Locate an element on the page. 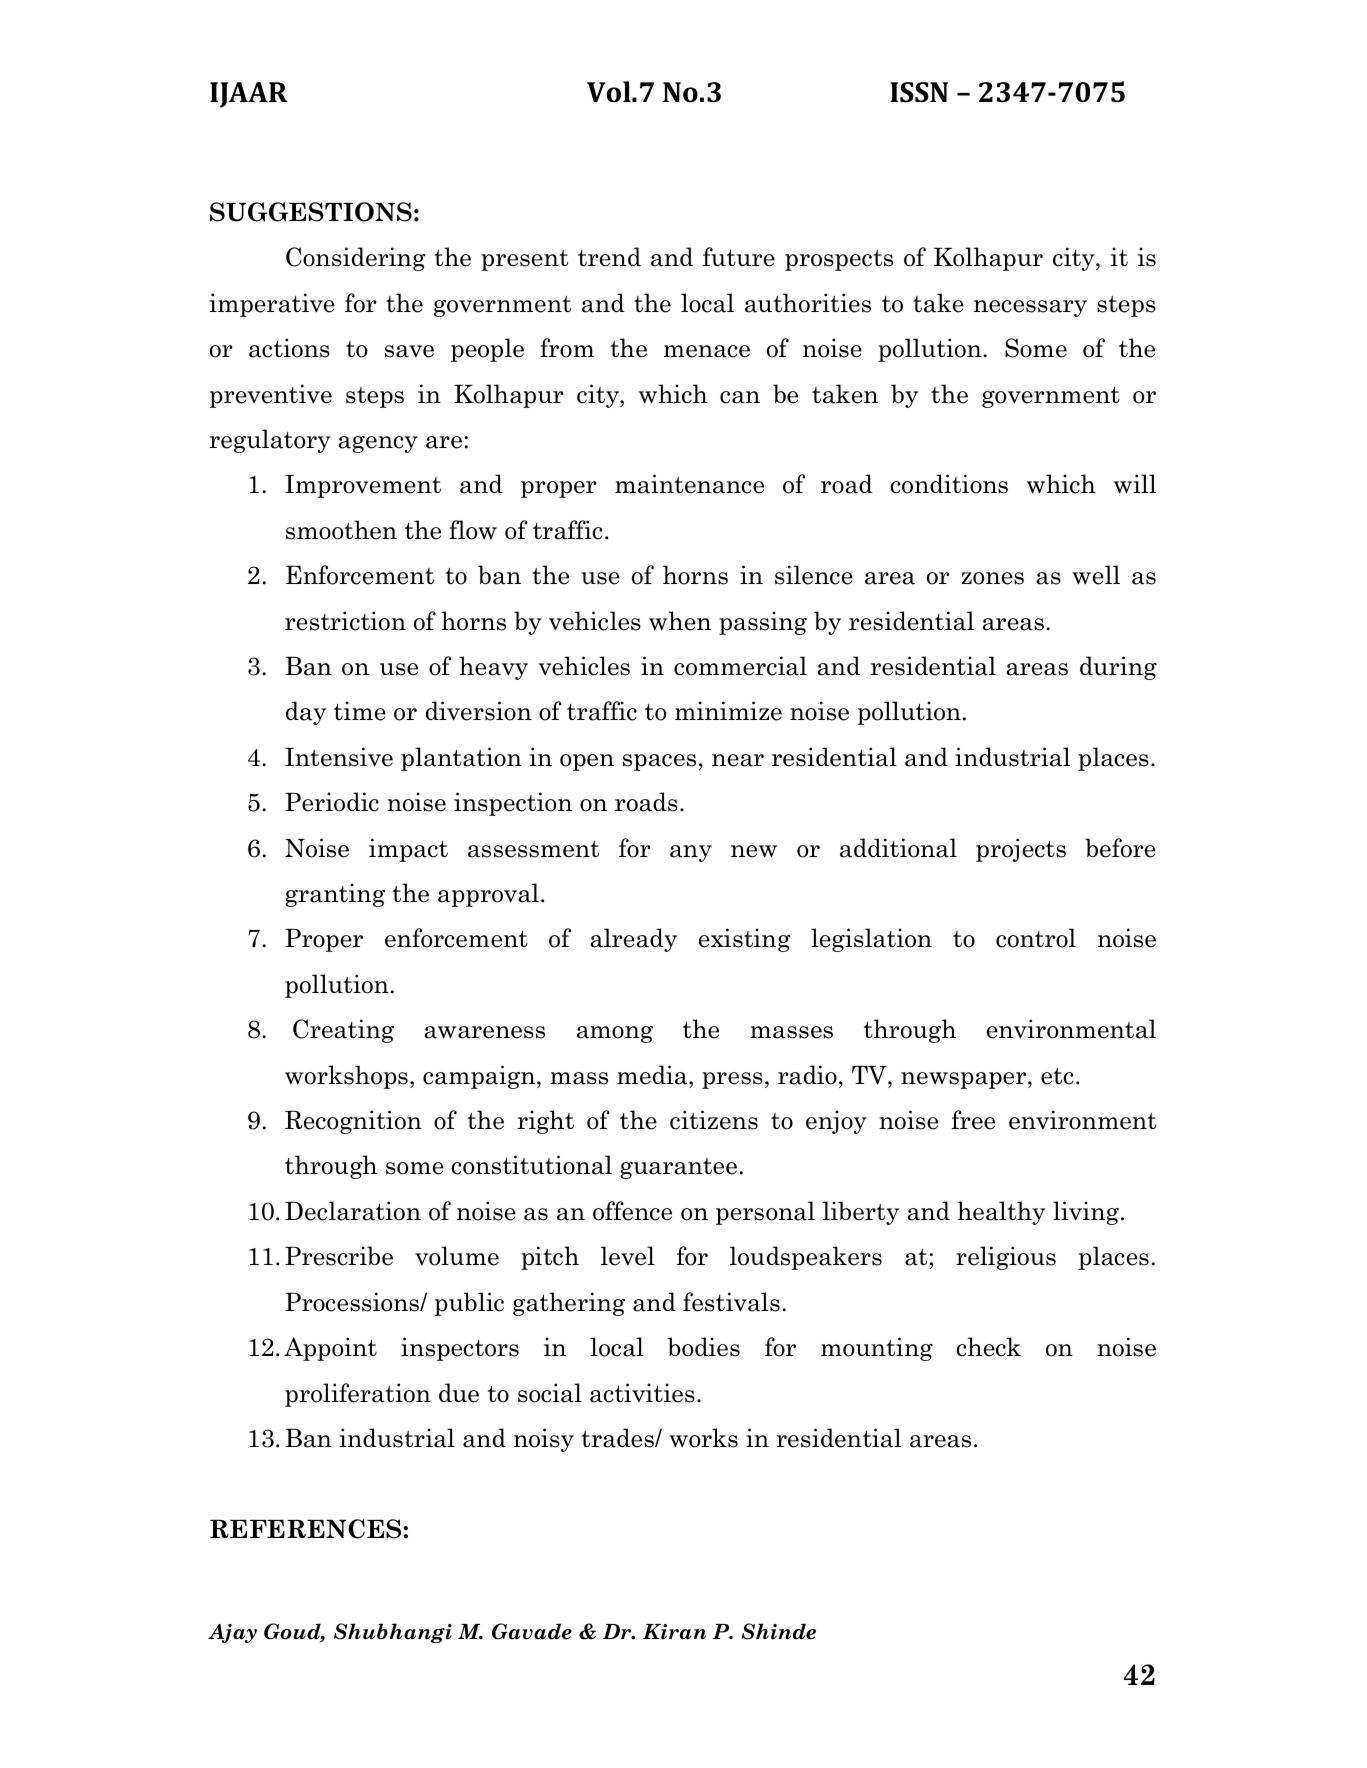  ISSN is located at coordinates (919, 92).
